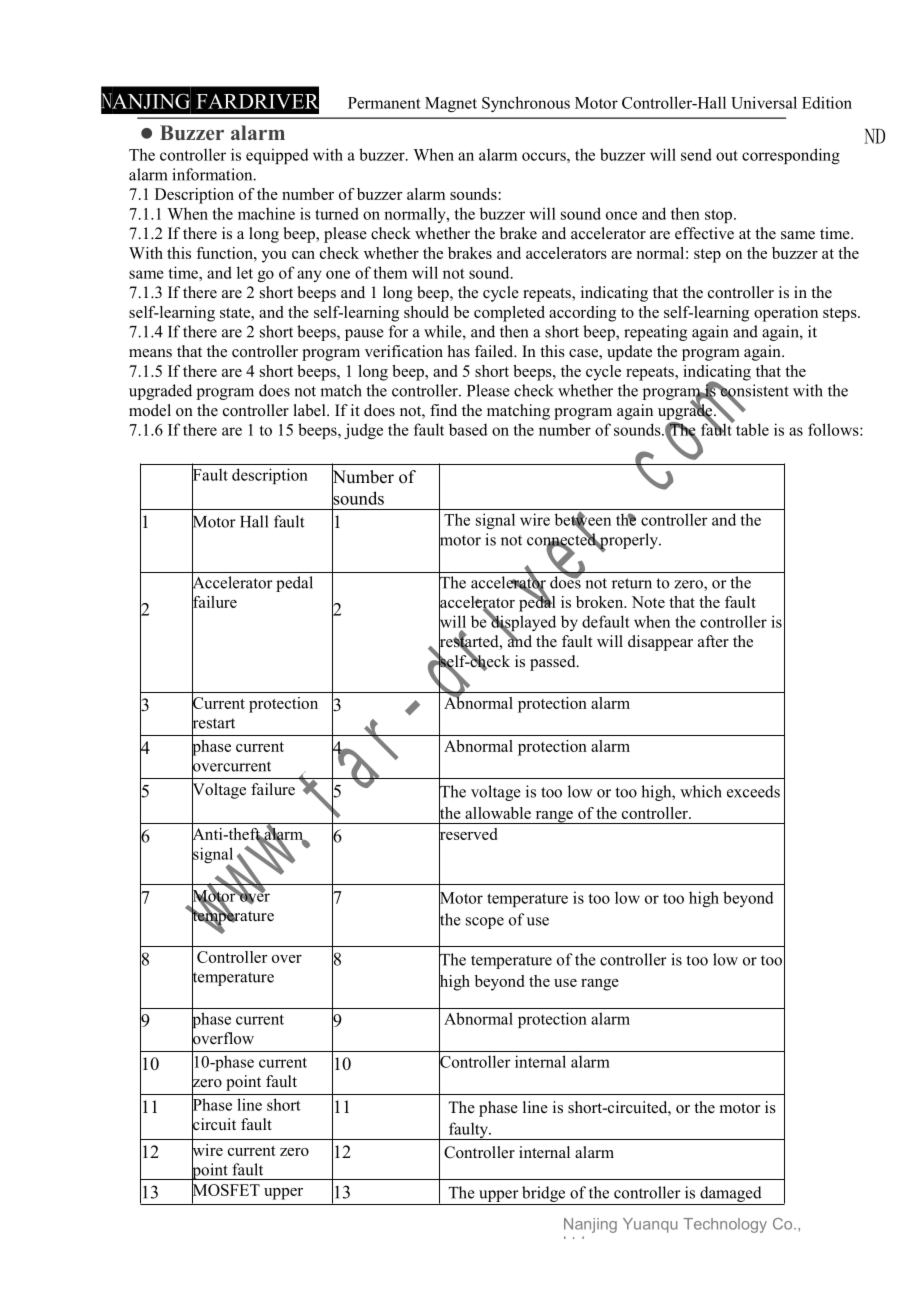 This image has width=924, height=1308. Describe the element at coordinates (485, 923) in the image. I see `scope` at that location.
